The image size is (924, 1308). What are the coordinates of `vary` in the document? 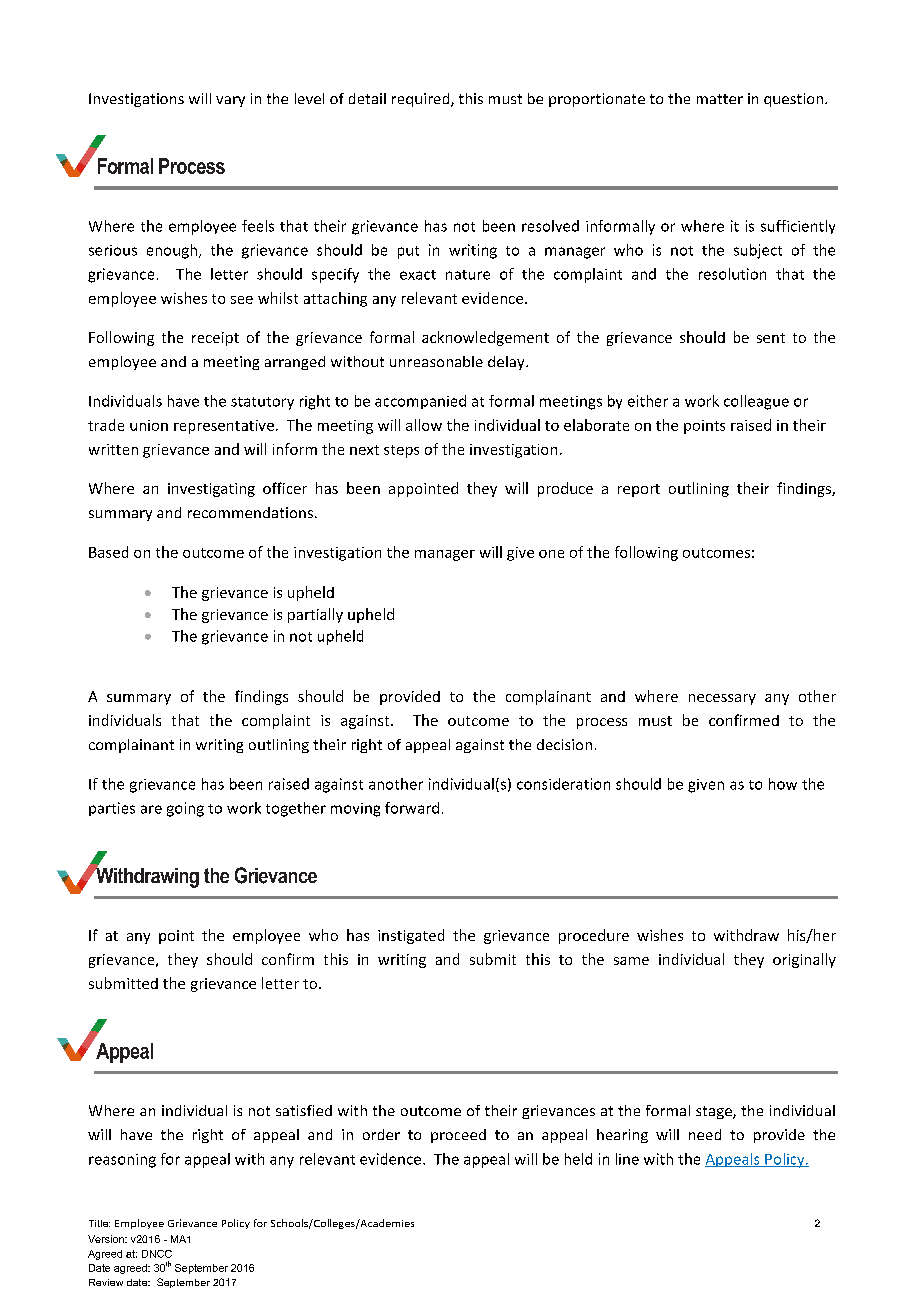 It's located at (230, 101).
